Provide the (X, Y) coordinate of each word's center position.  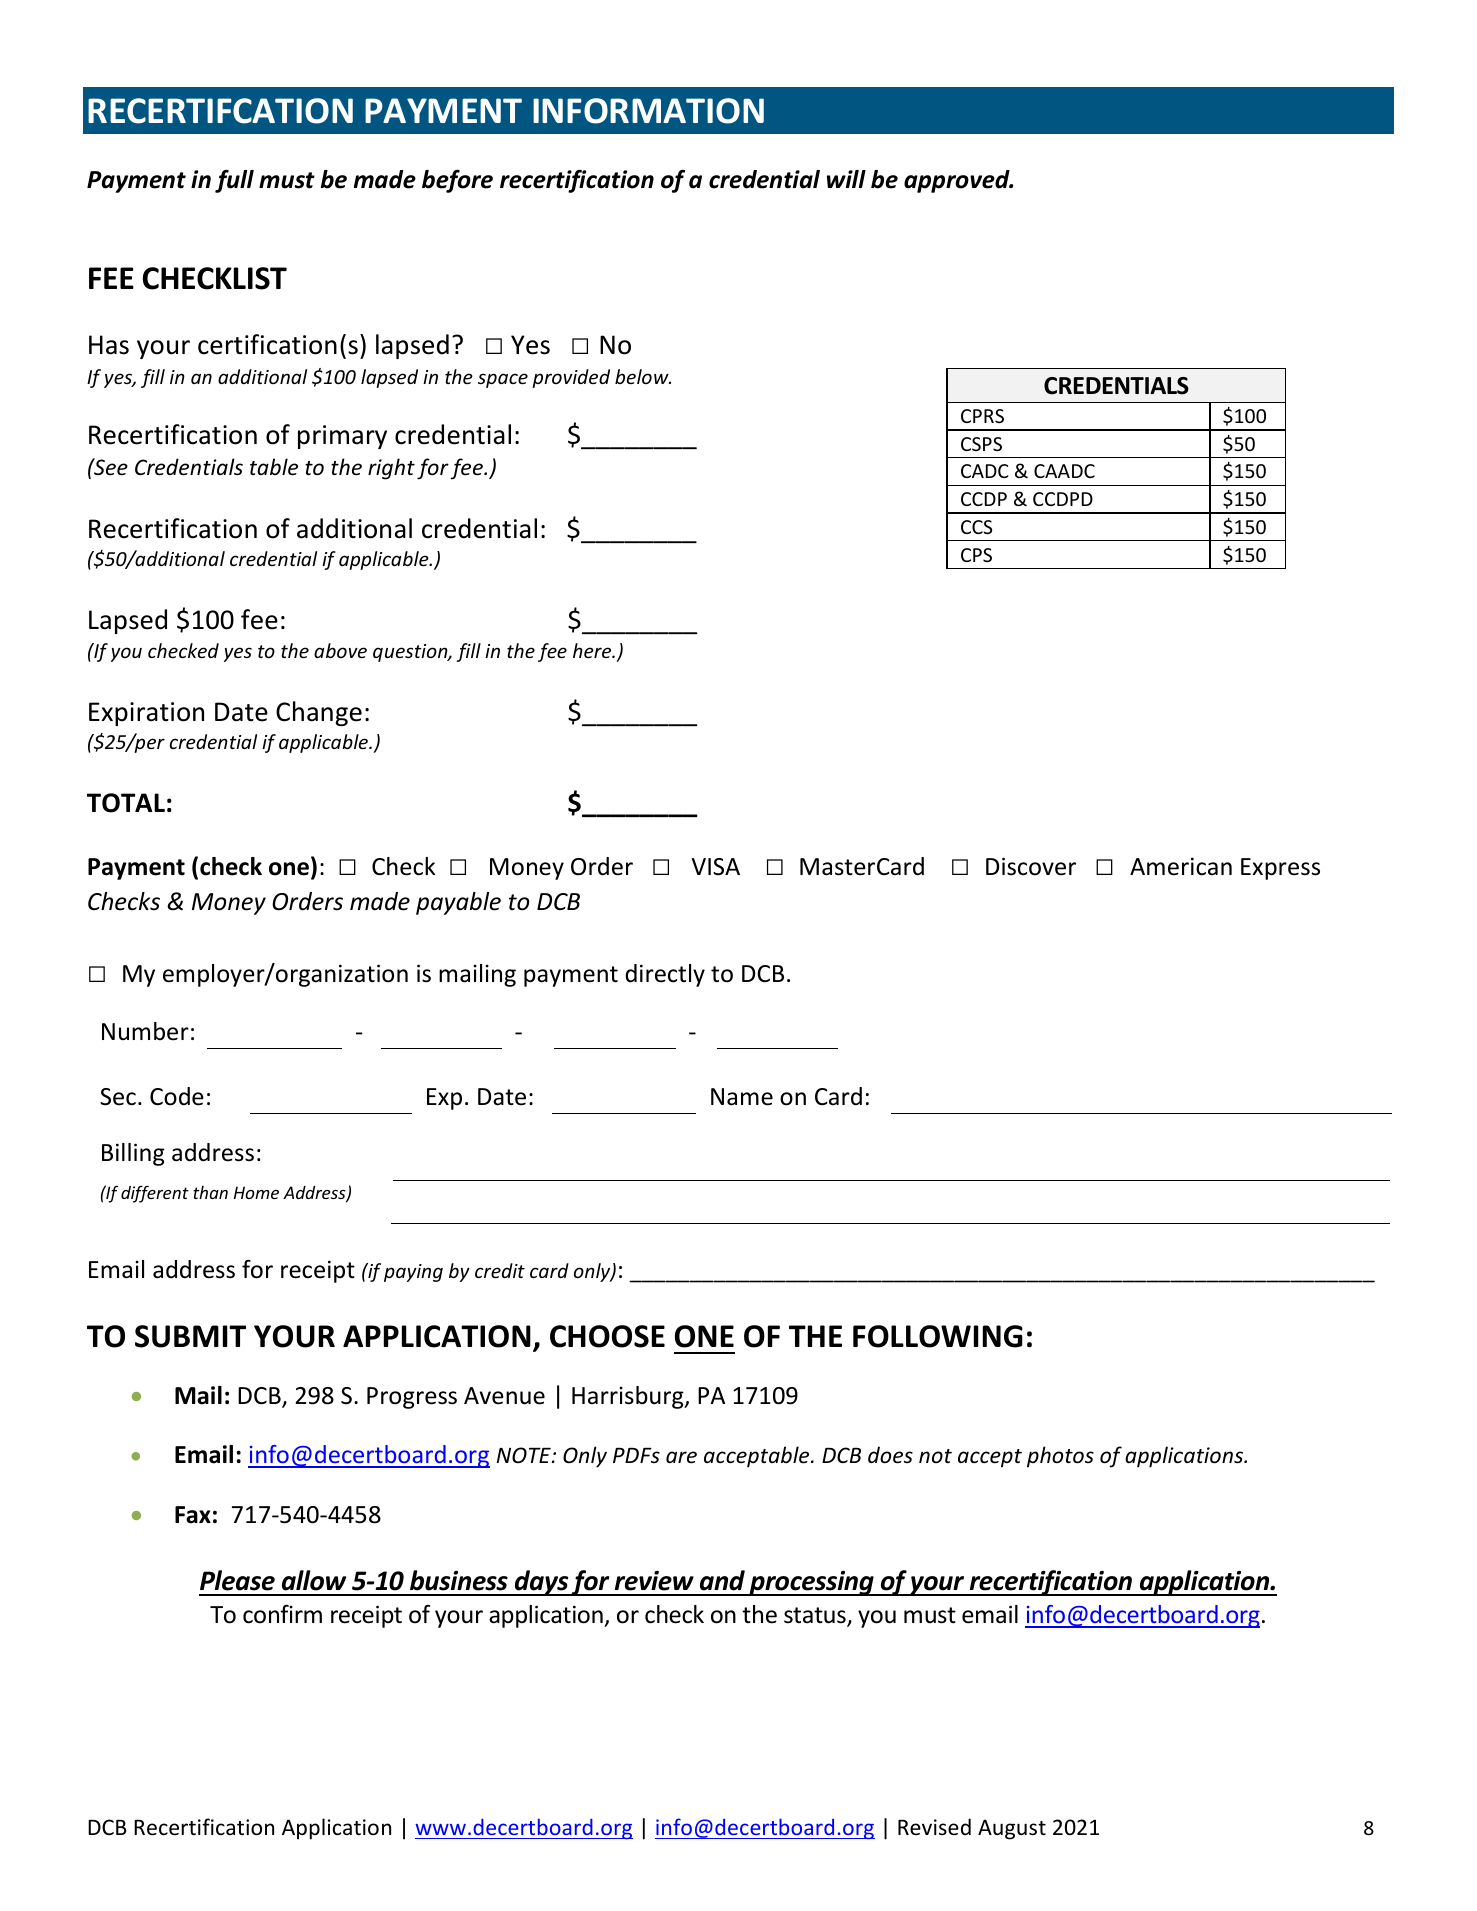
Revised (934, 1826)
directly (665, 975)
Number (145, 1031)
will (846, 179)
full (234, 181)
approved (958, 181)
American (1181, 866)
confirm (282, 1614)
